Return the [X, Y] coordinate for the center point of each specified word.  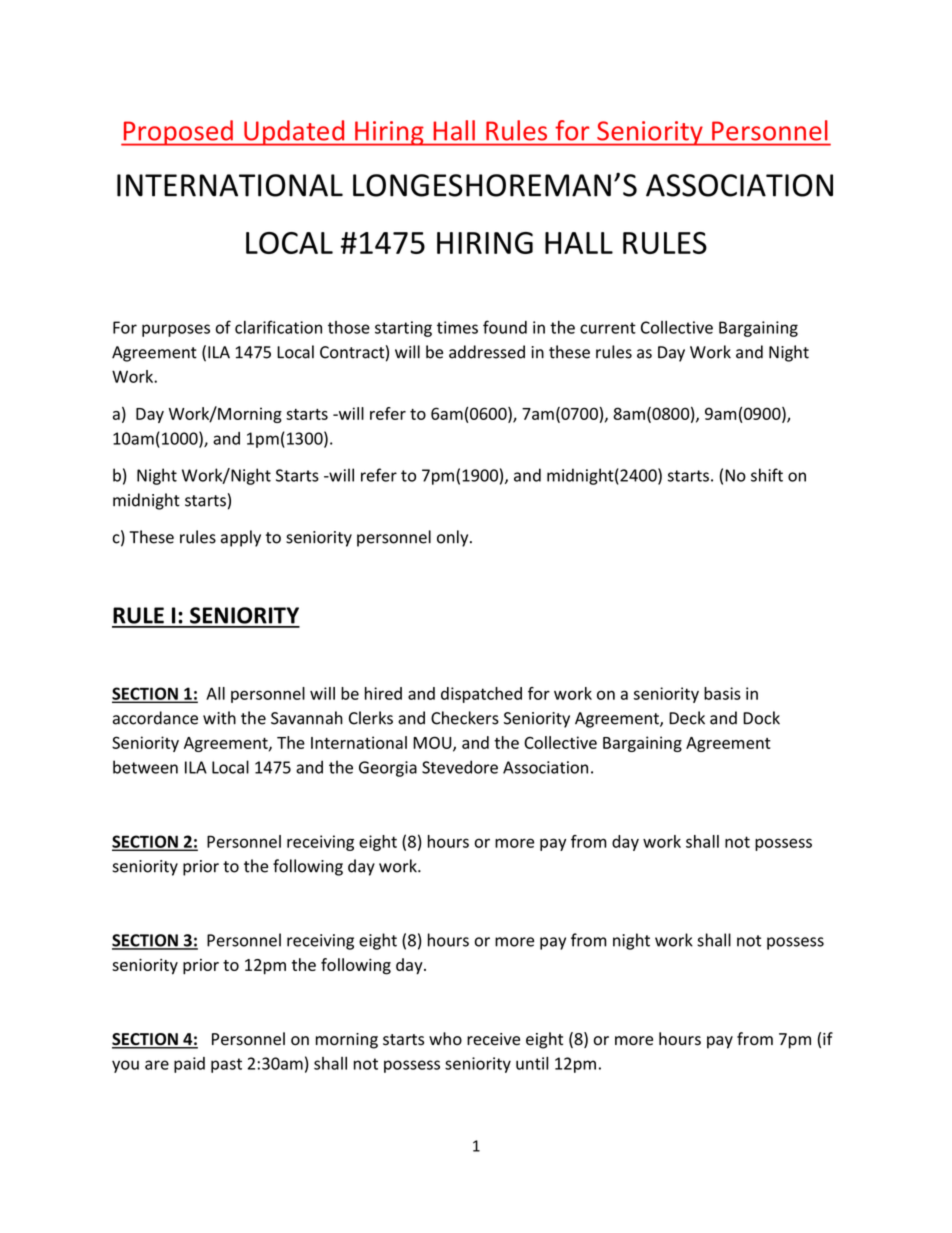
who [445, 1039]
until [532, 1063]
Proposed [178, 133]
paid [189, 1065]
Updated [294, 133]
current [608, 328]
